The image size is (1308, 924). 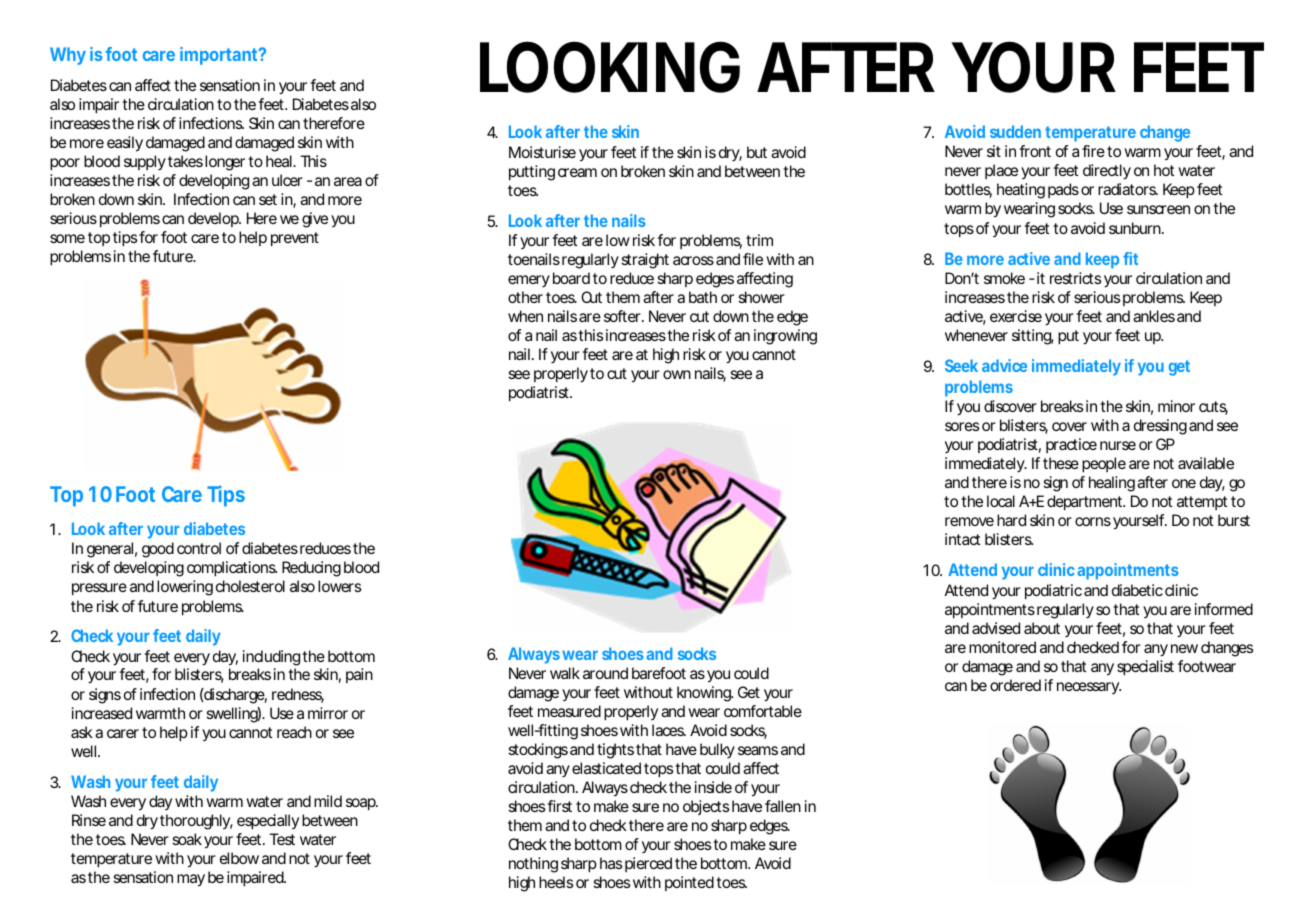 I want to click on about, so click(x=1042, y=628).
